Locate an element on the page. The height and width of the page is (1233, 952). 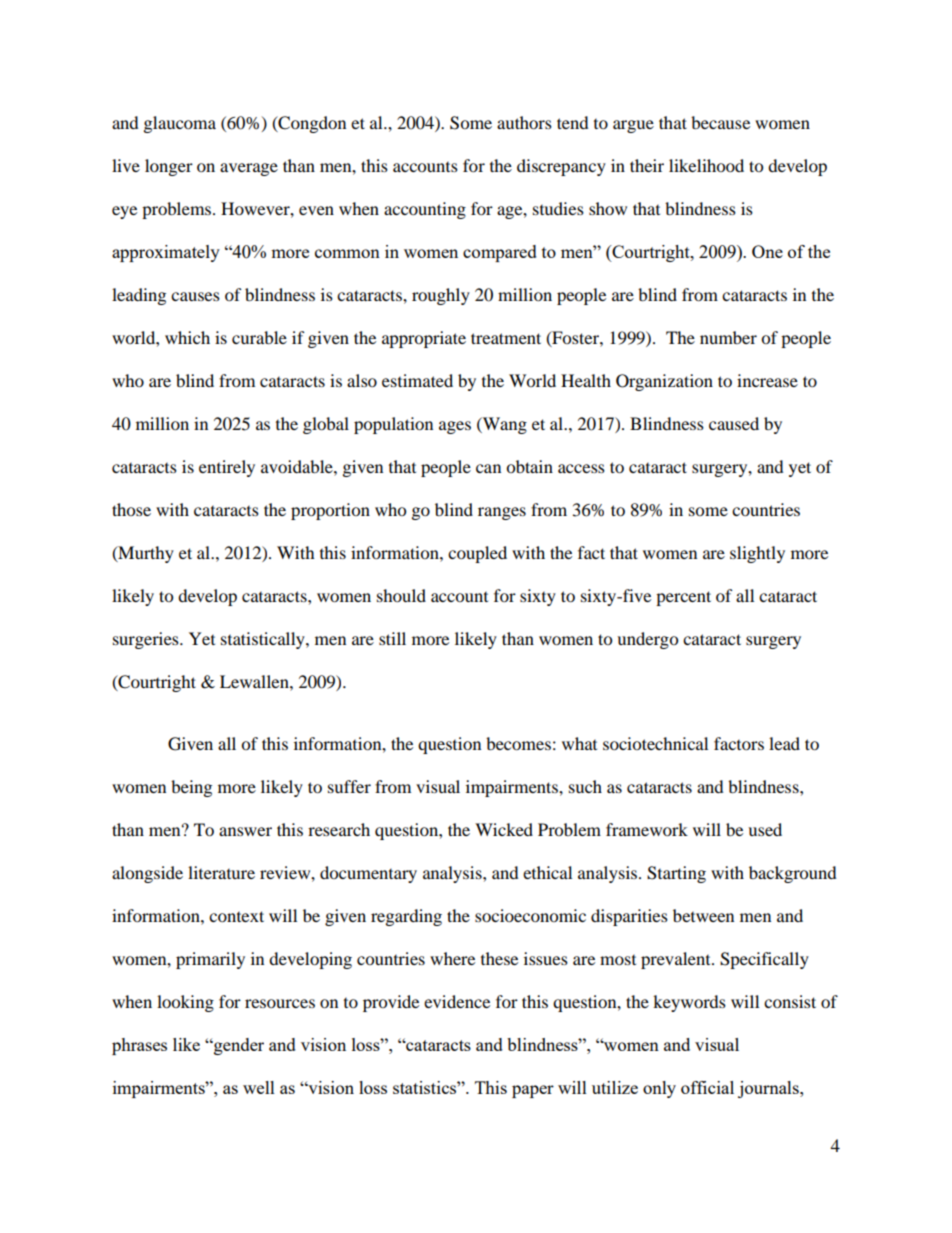
Starting is located at coordinates (676, 874).
